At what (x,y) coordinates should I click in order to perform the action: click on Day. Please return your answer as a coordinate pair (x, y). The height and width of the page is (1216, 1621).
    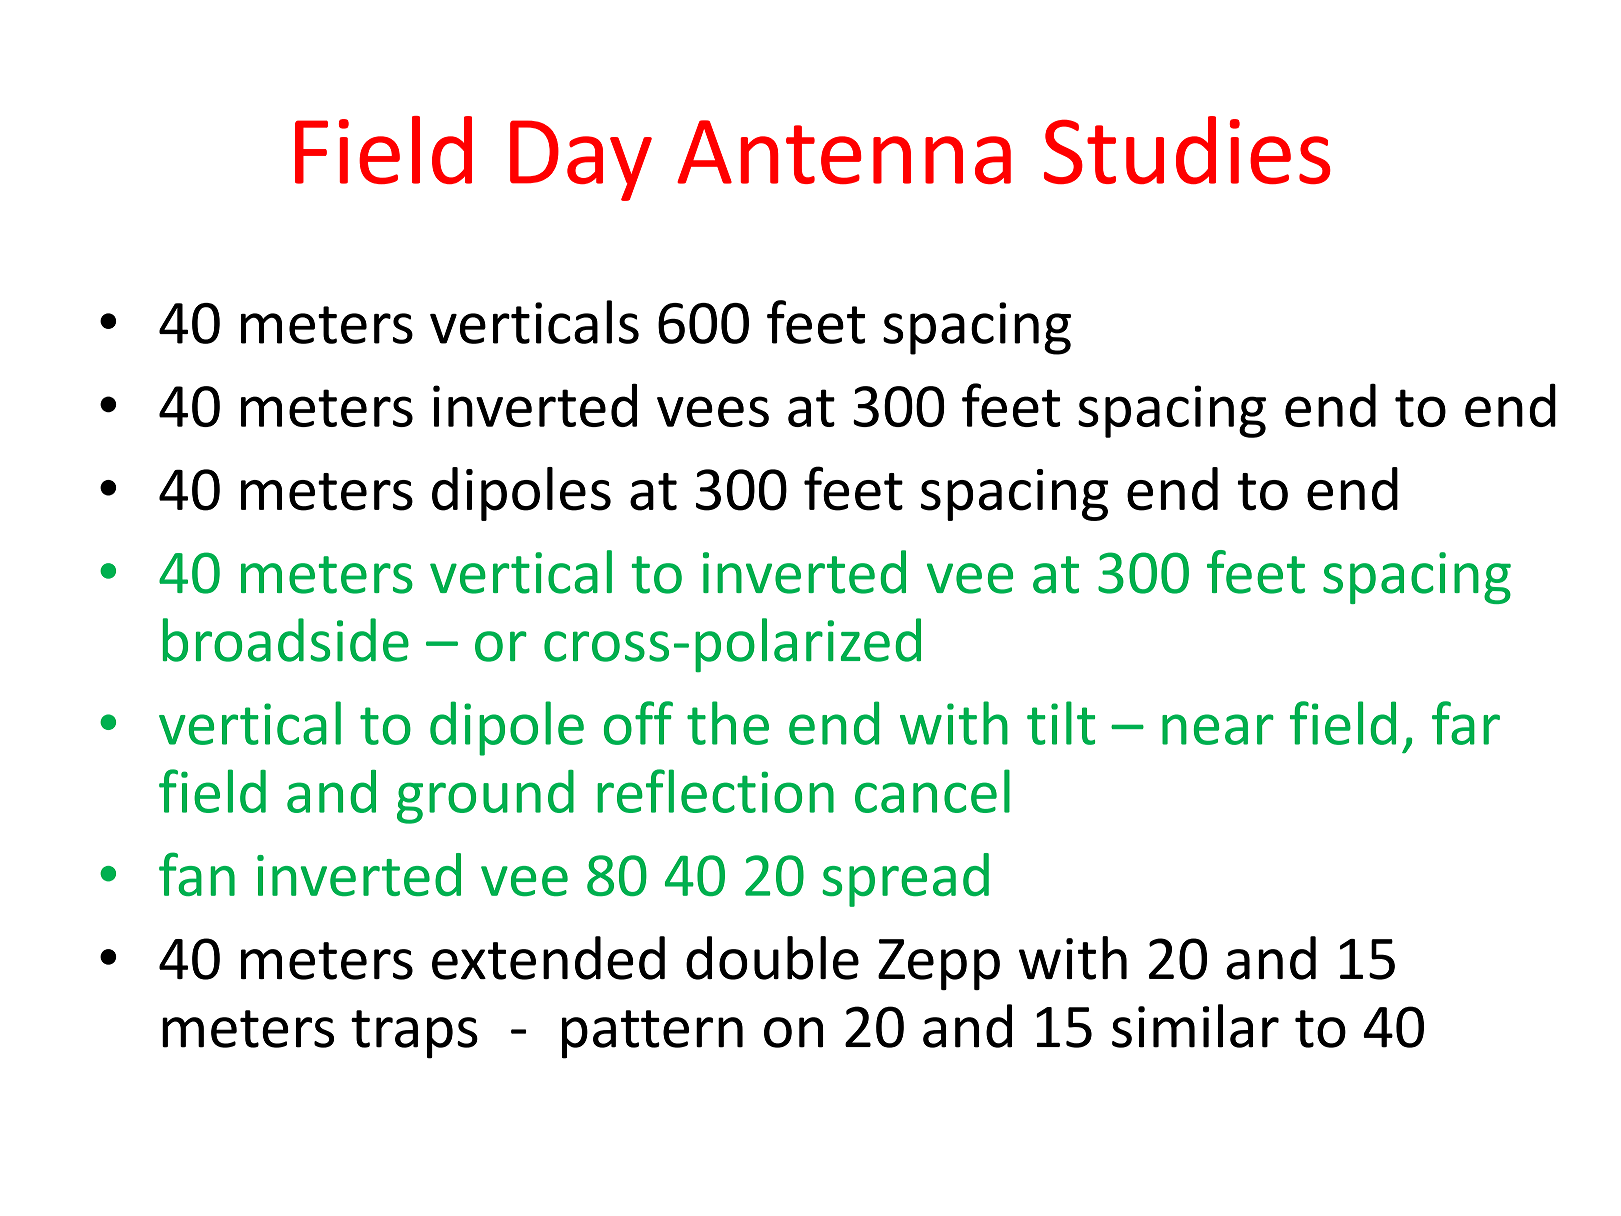
    Looking at the image, I should click on (581, 160).
